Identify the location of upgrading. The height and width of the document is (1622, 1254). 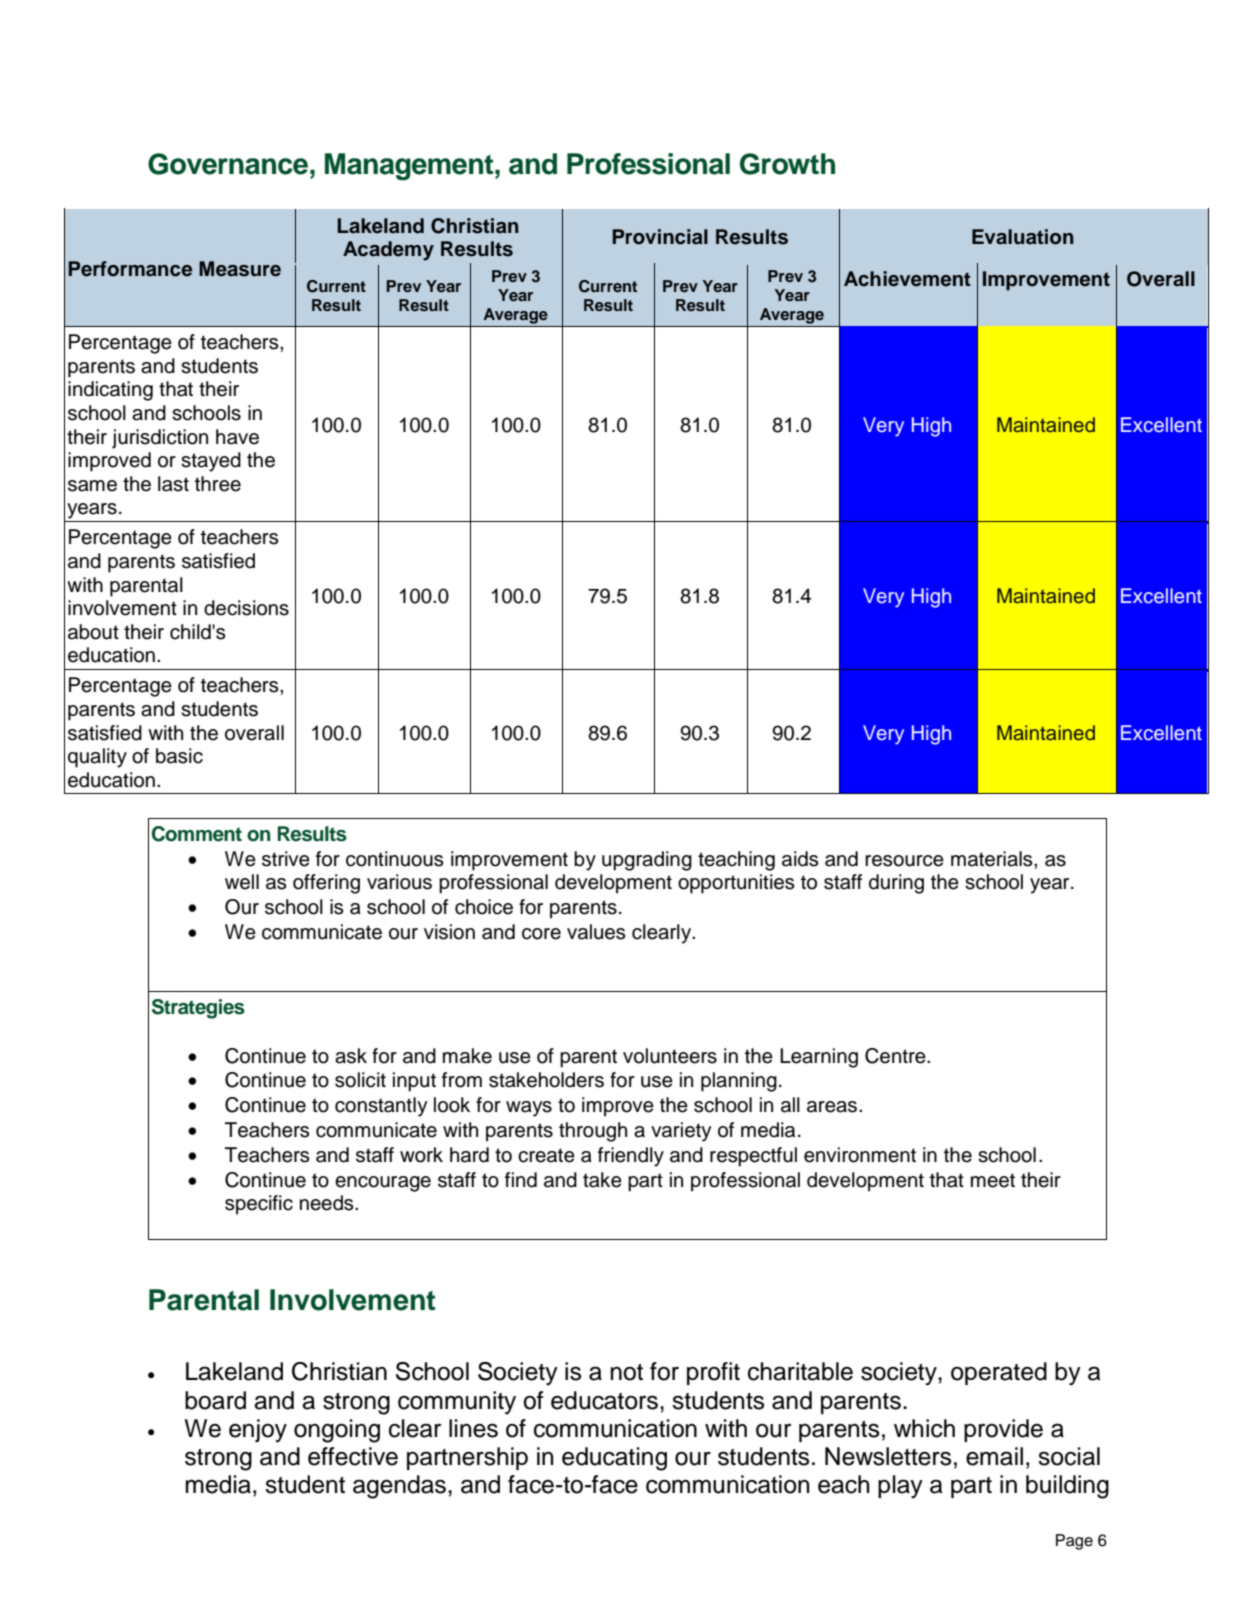
(647, 861).
